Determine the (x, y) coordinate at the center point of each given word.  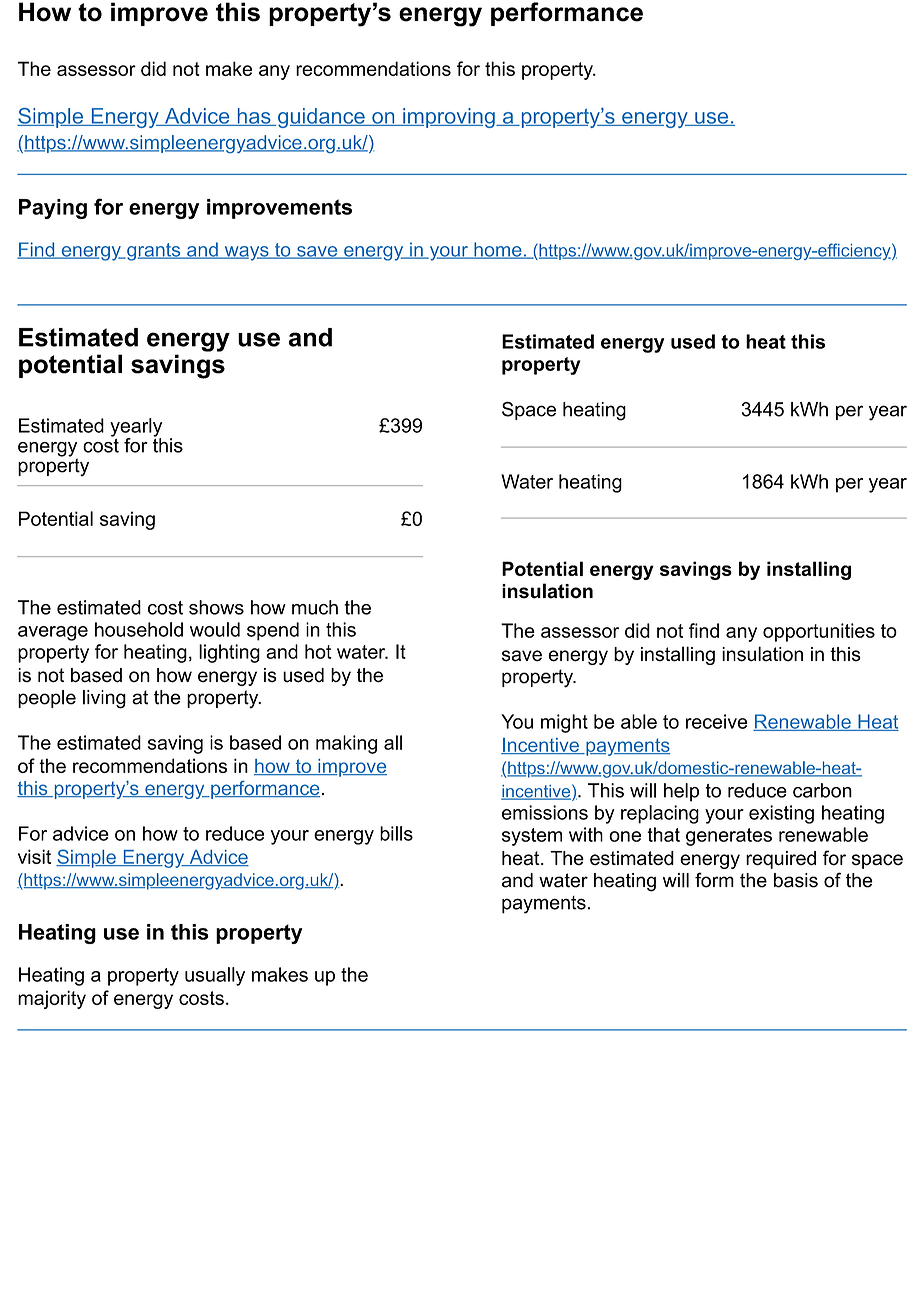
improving (449, 118)
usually (215, 976)
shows (216, 607)
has (254, 117)
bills (396, 833)
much (315, 607)
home (498, 250)
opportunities (819, 632)
